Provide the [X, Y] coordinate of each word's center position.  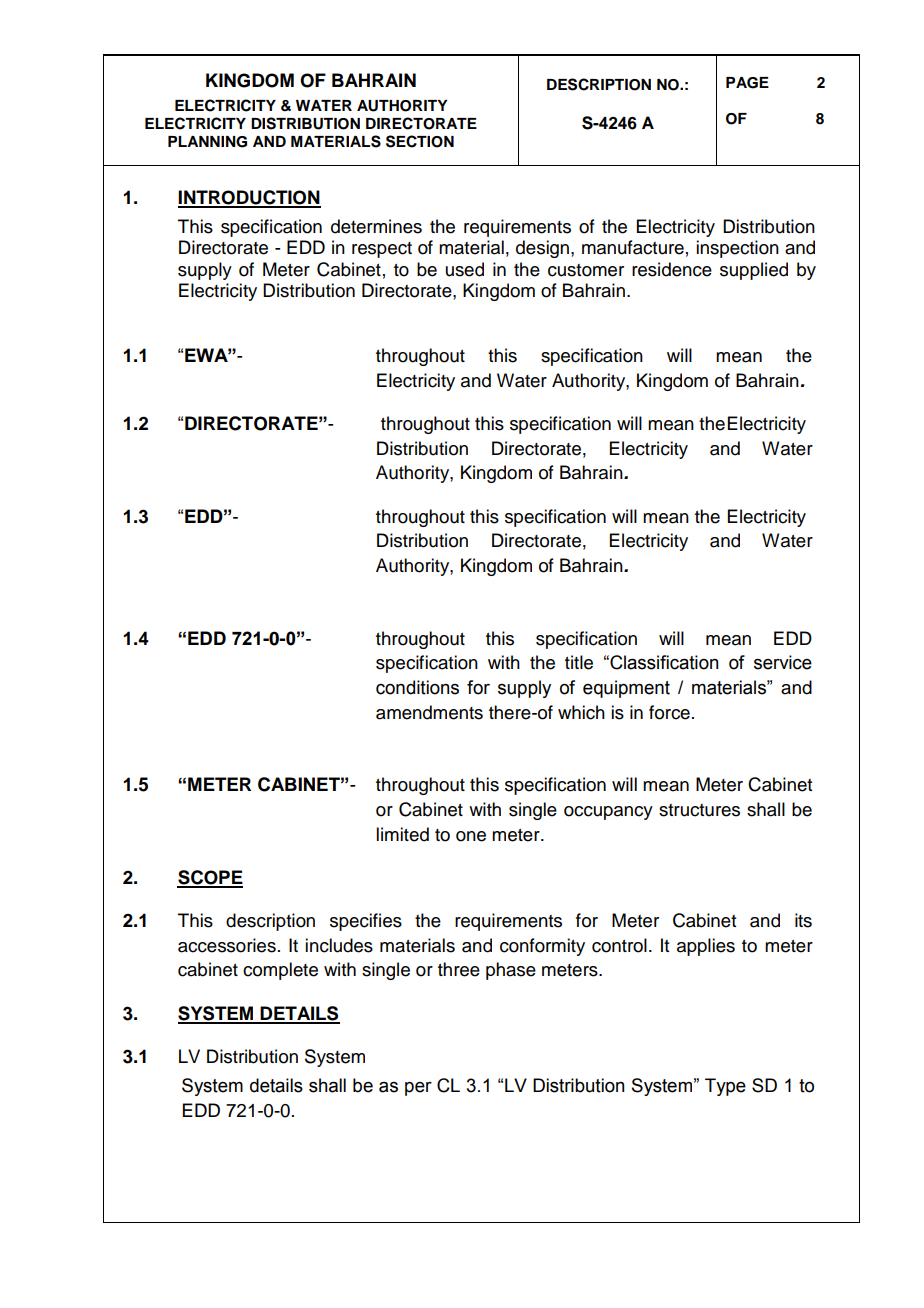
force [669, 712]
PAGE [747, 83]
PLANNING [207, 142]
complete [280, 971]
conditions [417, 687]
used [465, 269]
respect [382, 250]
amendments [429, 712]
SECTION [420, 141]
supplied [754, 271]
